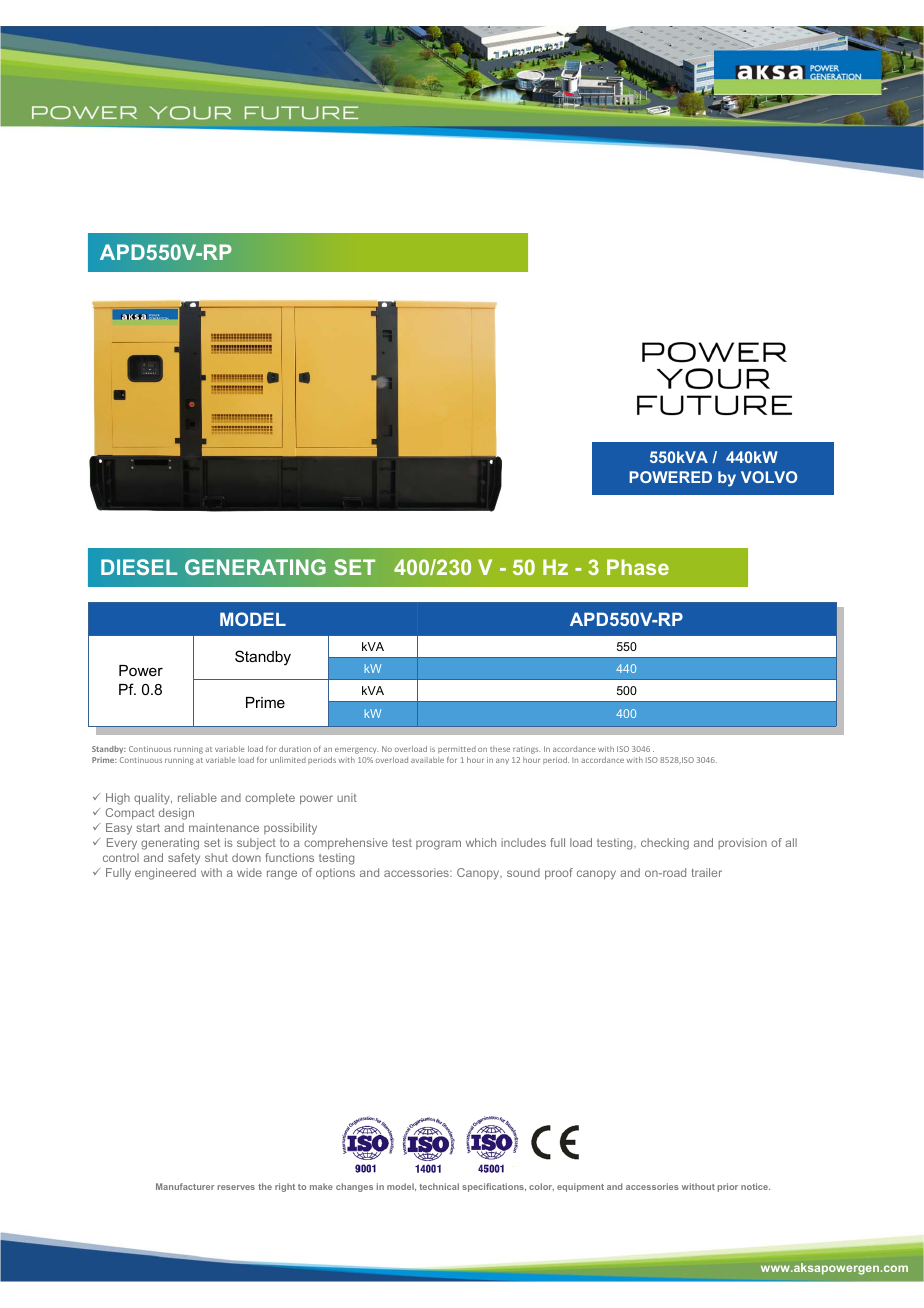 This image has height=1308, width=924. I want to click on technical, so click(439, 1186).
